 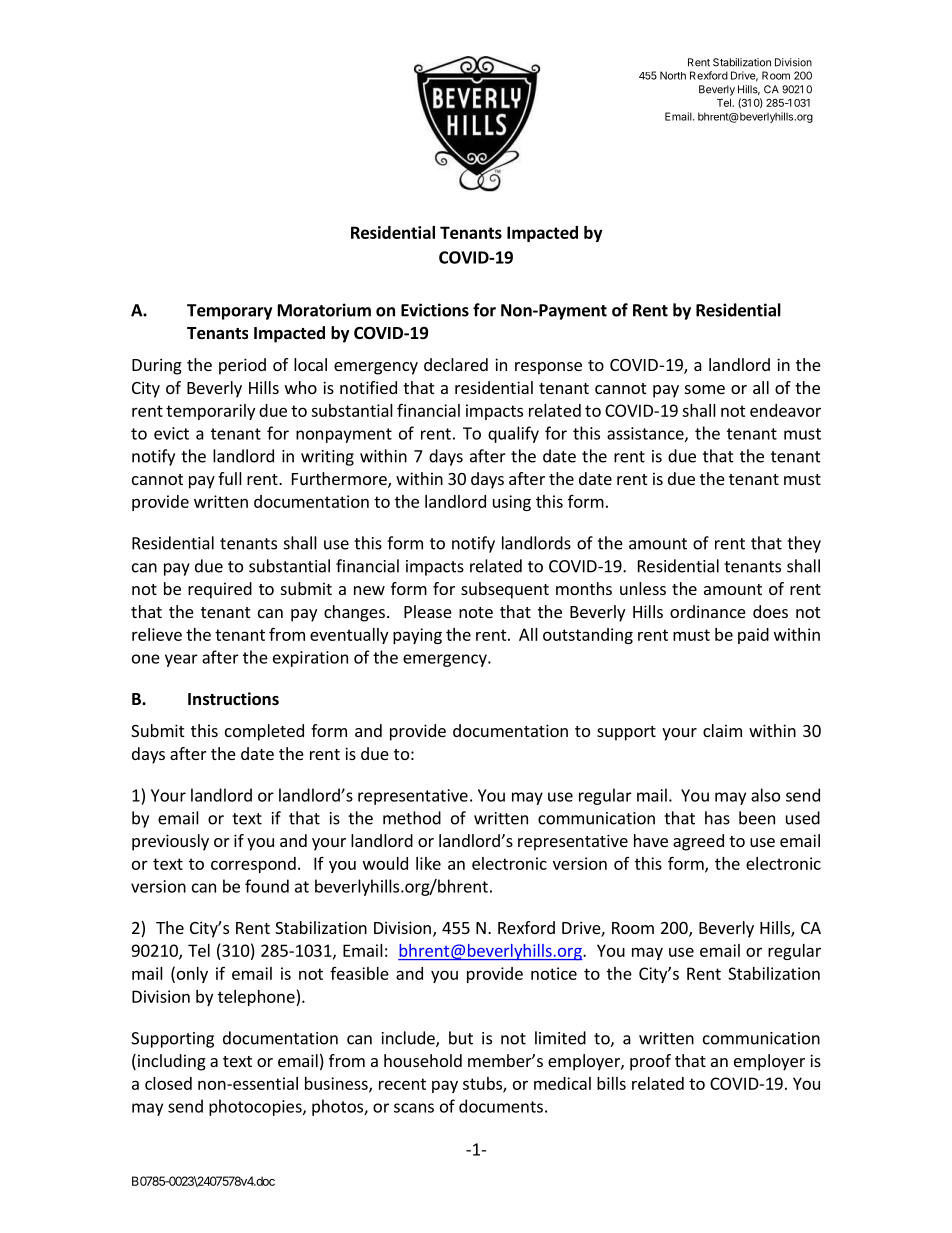 What do you see at coordinates (717, 818) in the image?
I see `has` at bounding box center [717, 818].
